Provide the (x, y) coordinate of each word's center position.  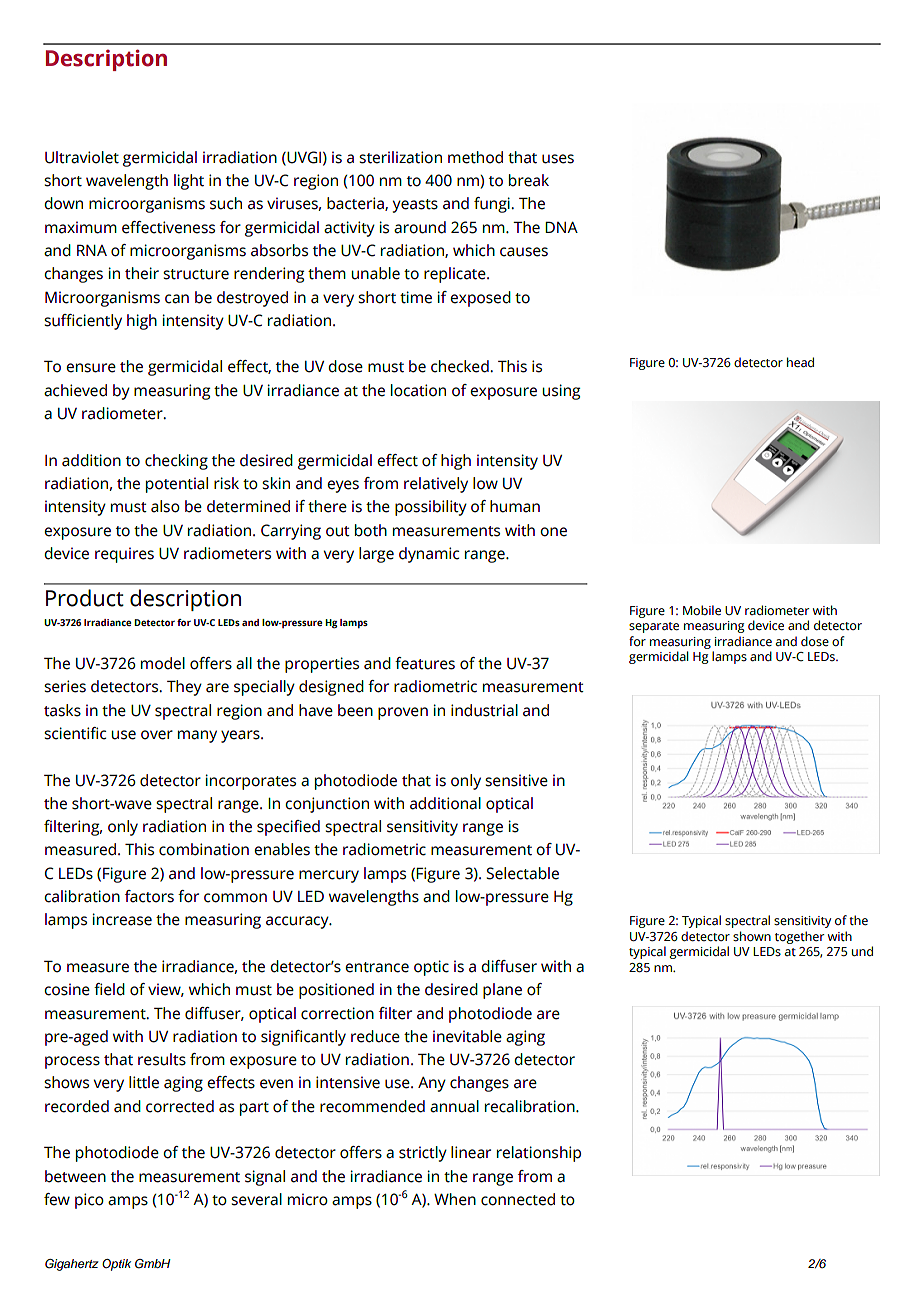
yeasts (415, 206)
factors (149, 896)
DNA (561, 227)
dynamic (429, 555)
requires (124, 555)
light (189, 182)
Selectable (522, 873)
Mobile (702, 610)
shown (752, 936)
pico (89, 1201)
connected (518, 1199)
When (455, 1199)
